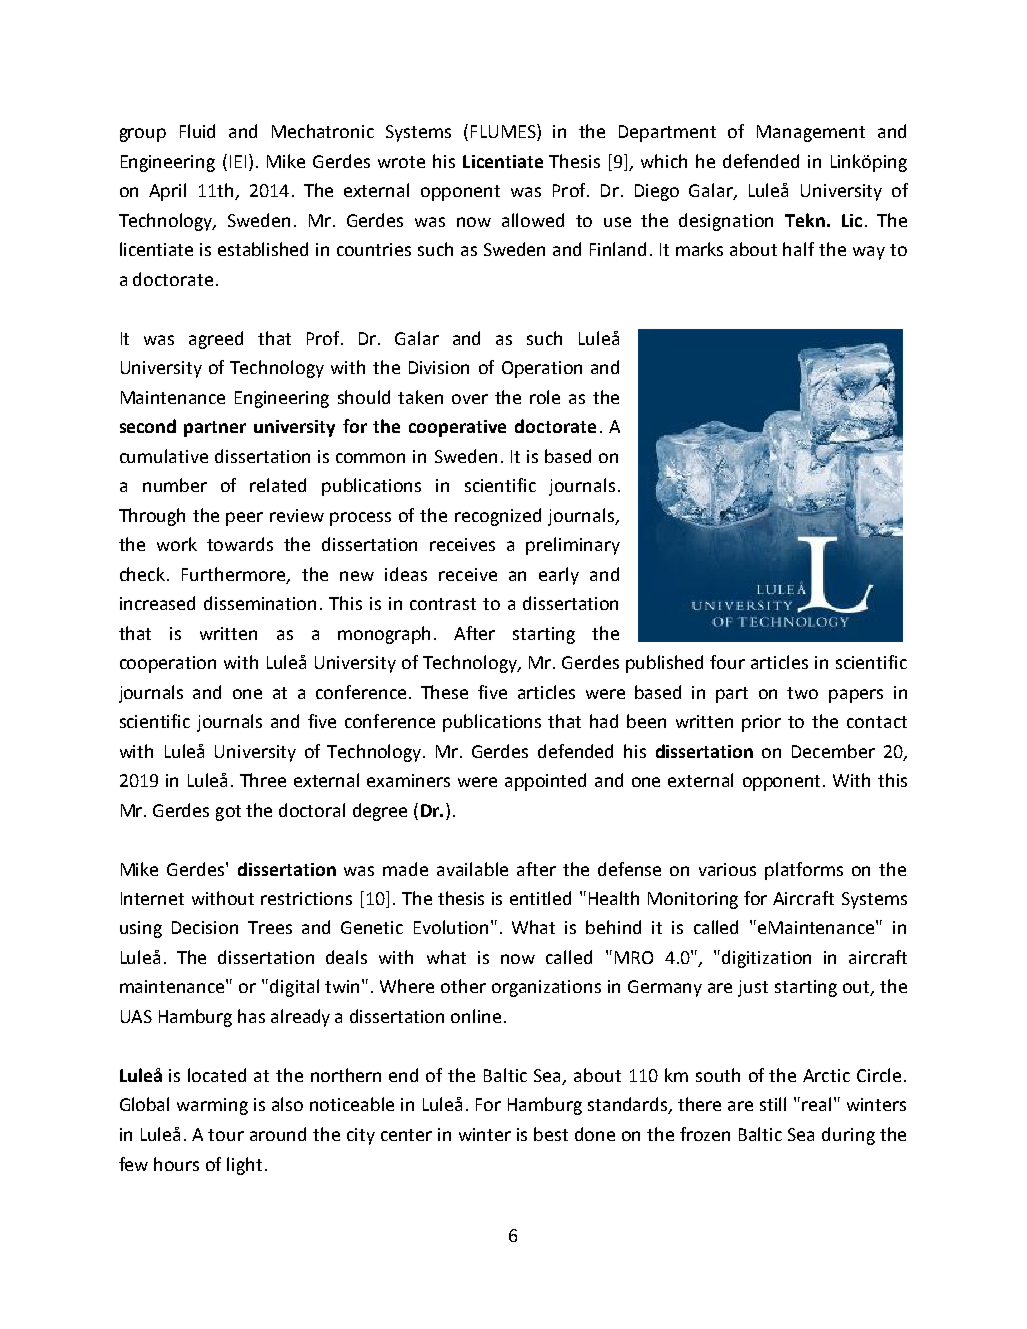 The width and height of the screenshot is (1027, 1329). Describe the element at coordinates (551, 1134) in the screenshot. I see `best` at that location.
